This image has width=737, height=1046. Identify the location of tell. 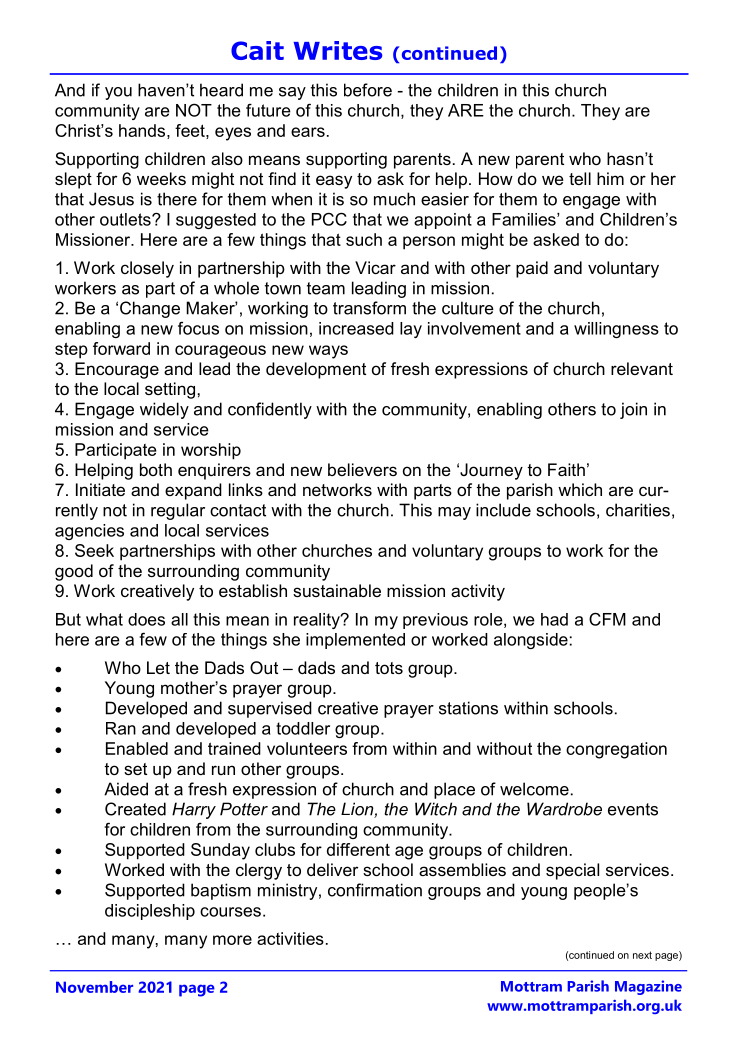
(580, 178).
